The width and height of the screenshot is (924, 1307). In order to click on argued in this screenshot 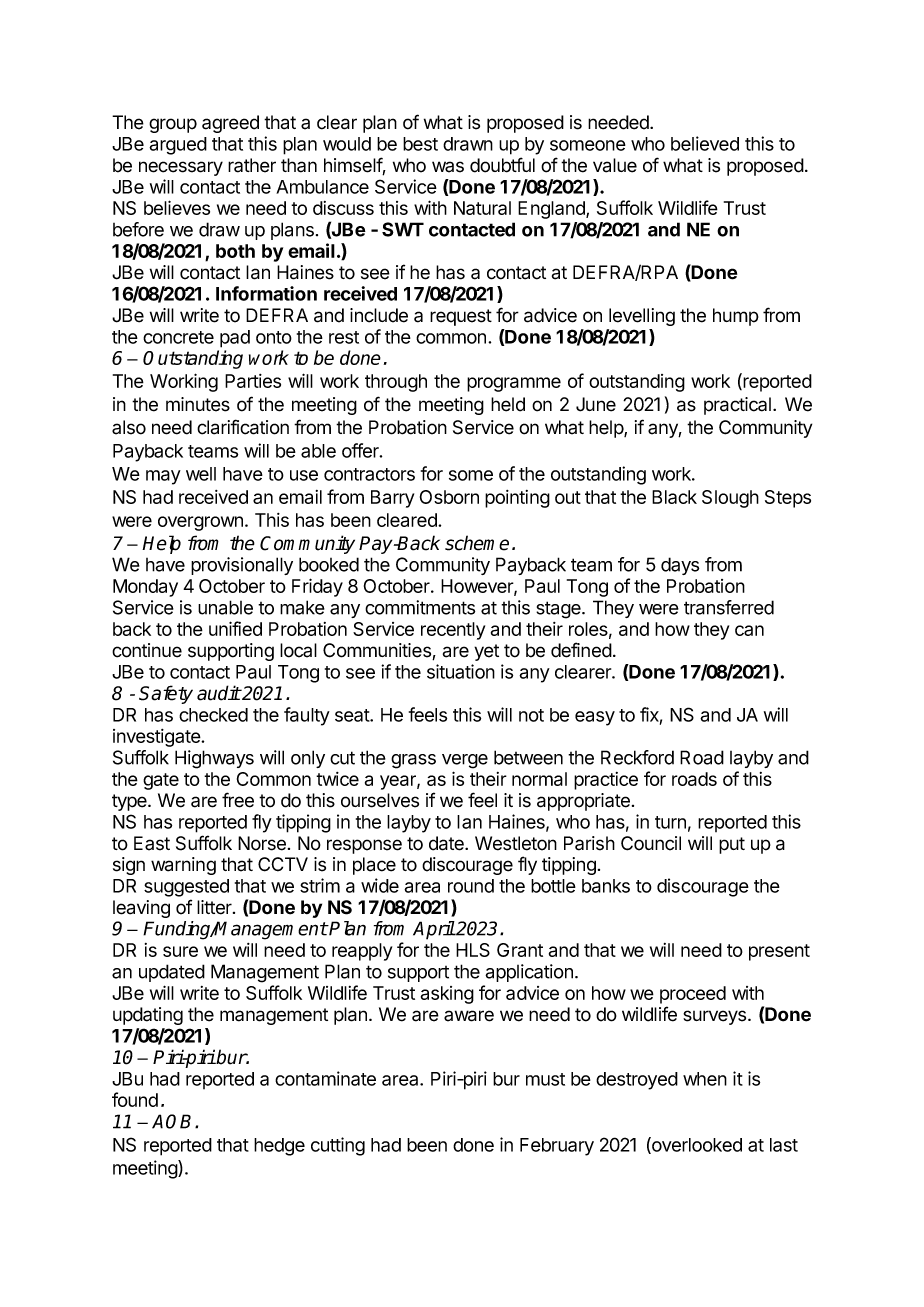, I will do `click(178, 146)`.
